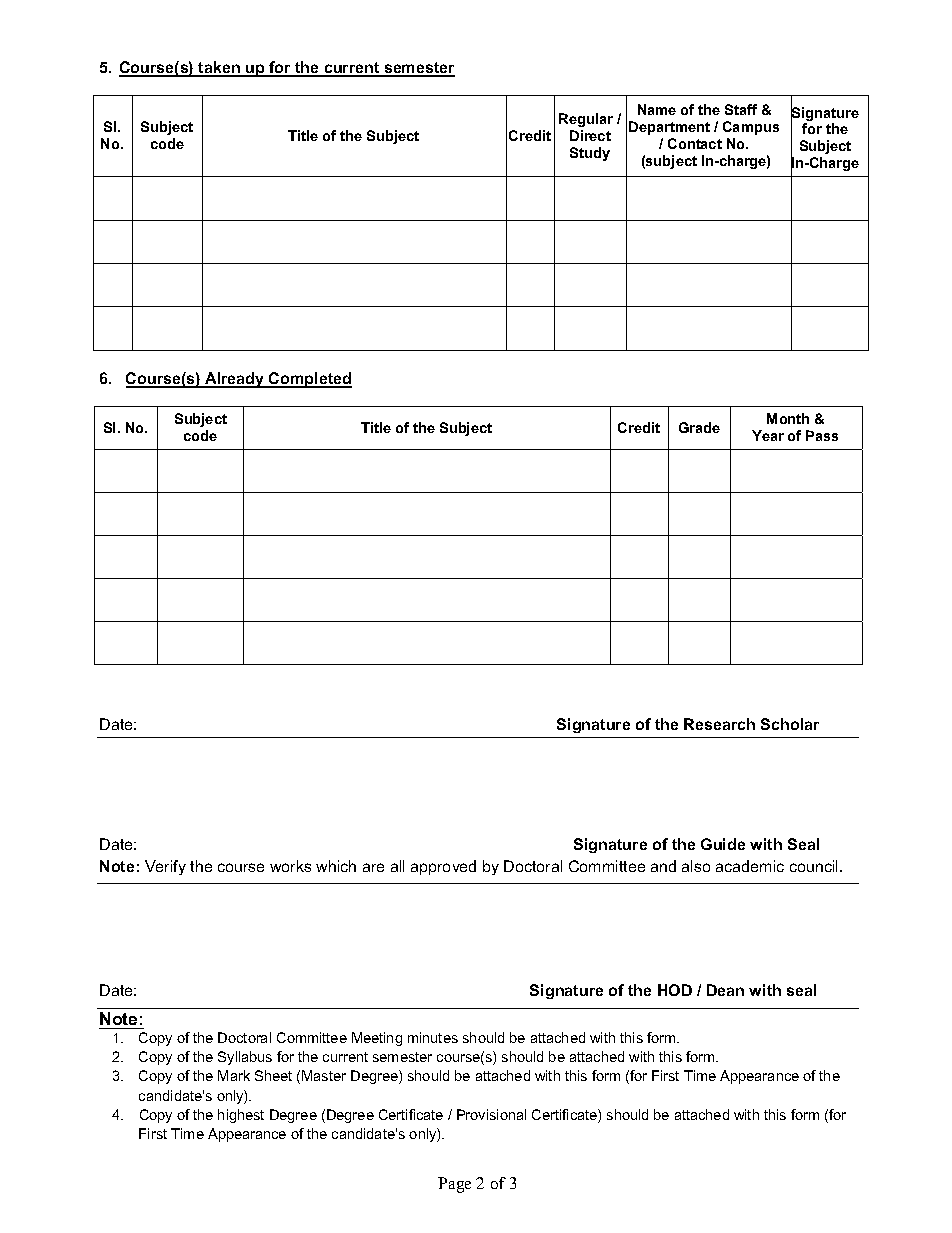 The height and width of the page is (1233, 952). I want to click on Already, so click(235, 380).
